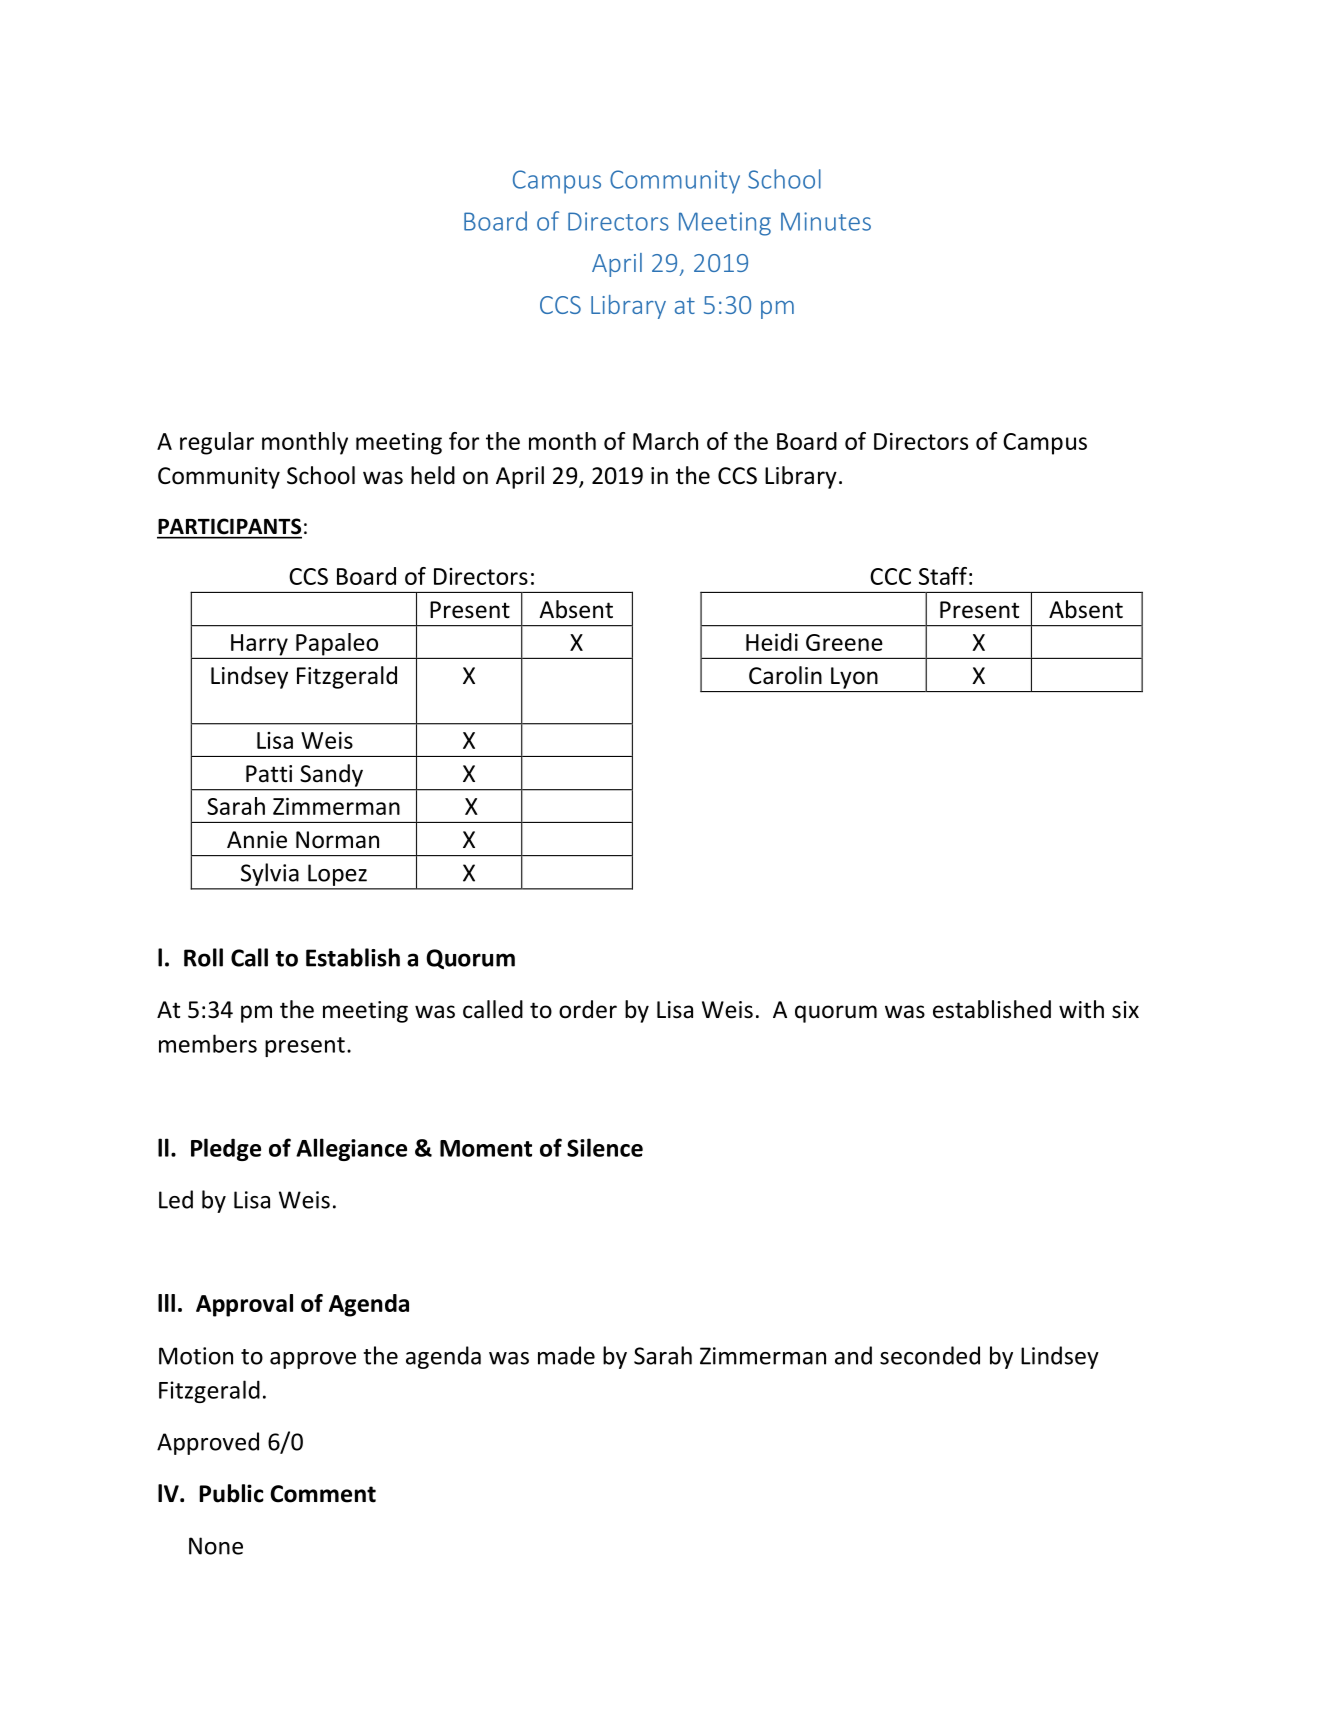  Describe the element at coordinates (323, 1494) in the screenshot. I see `Comment` at that location.
